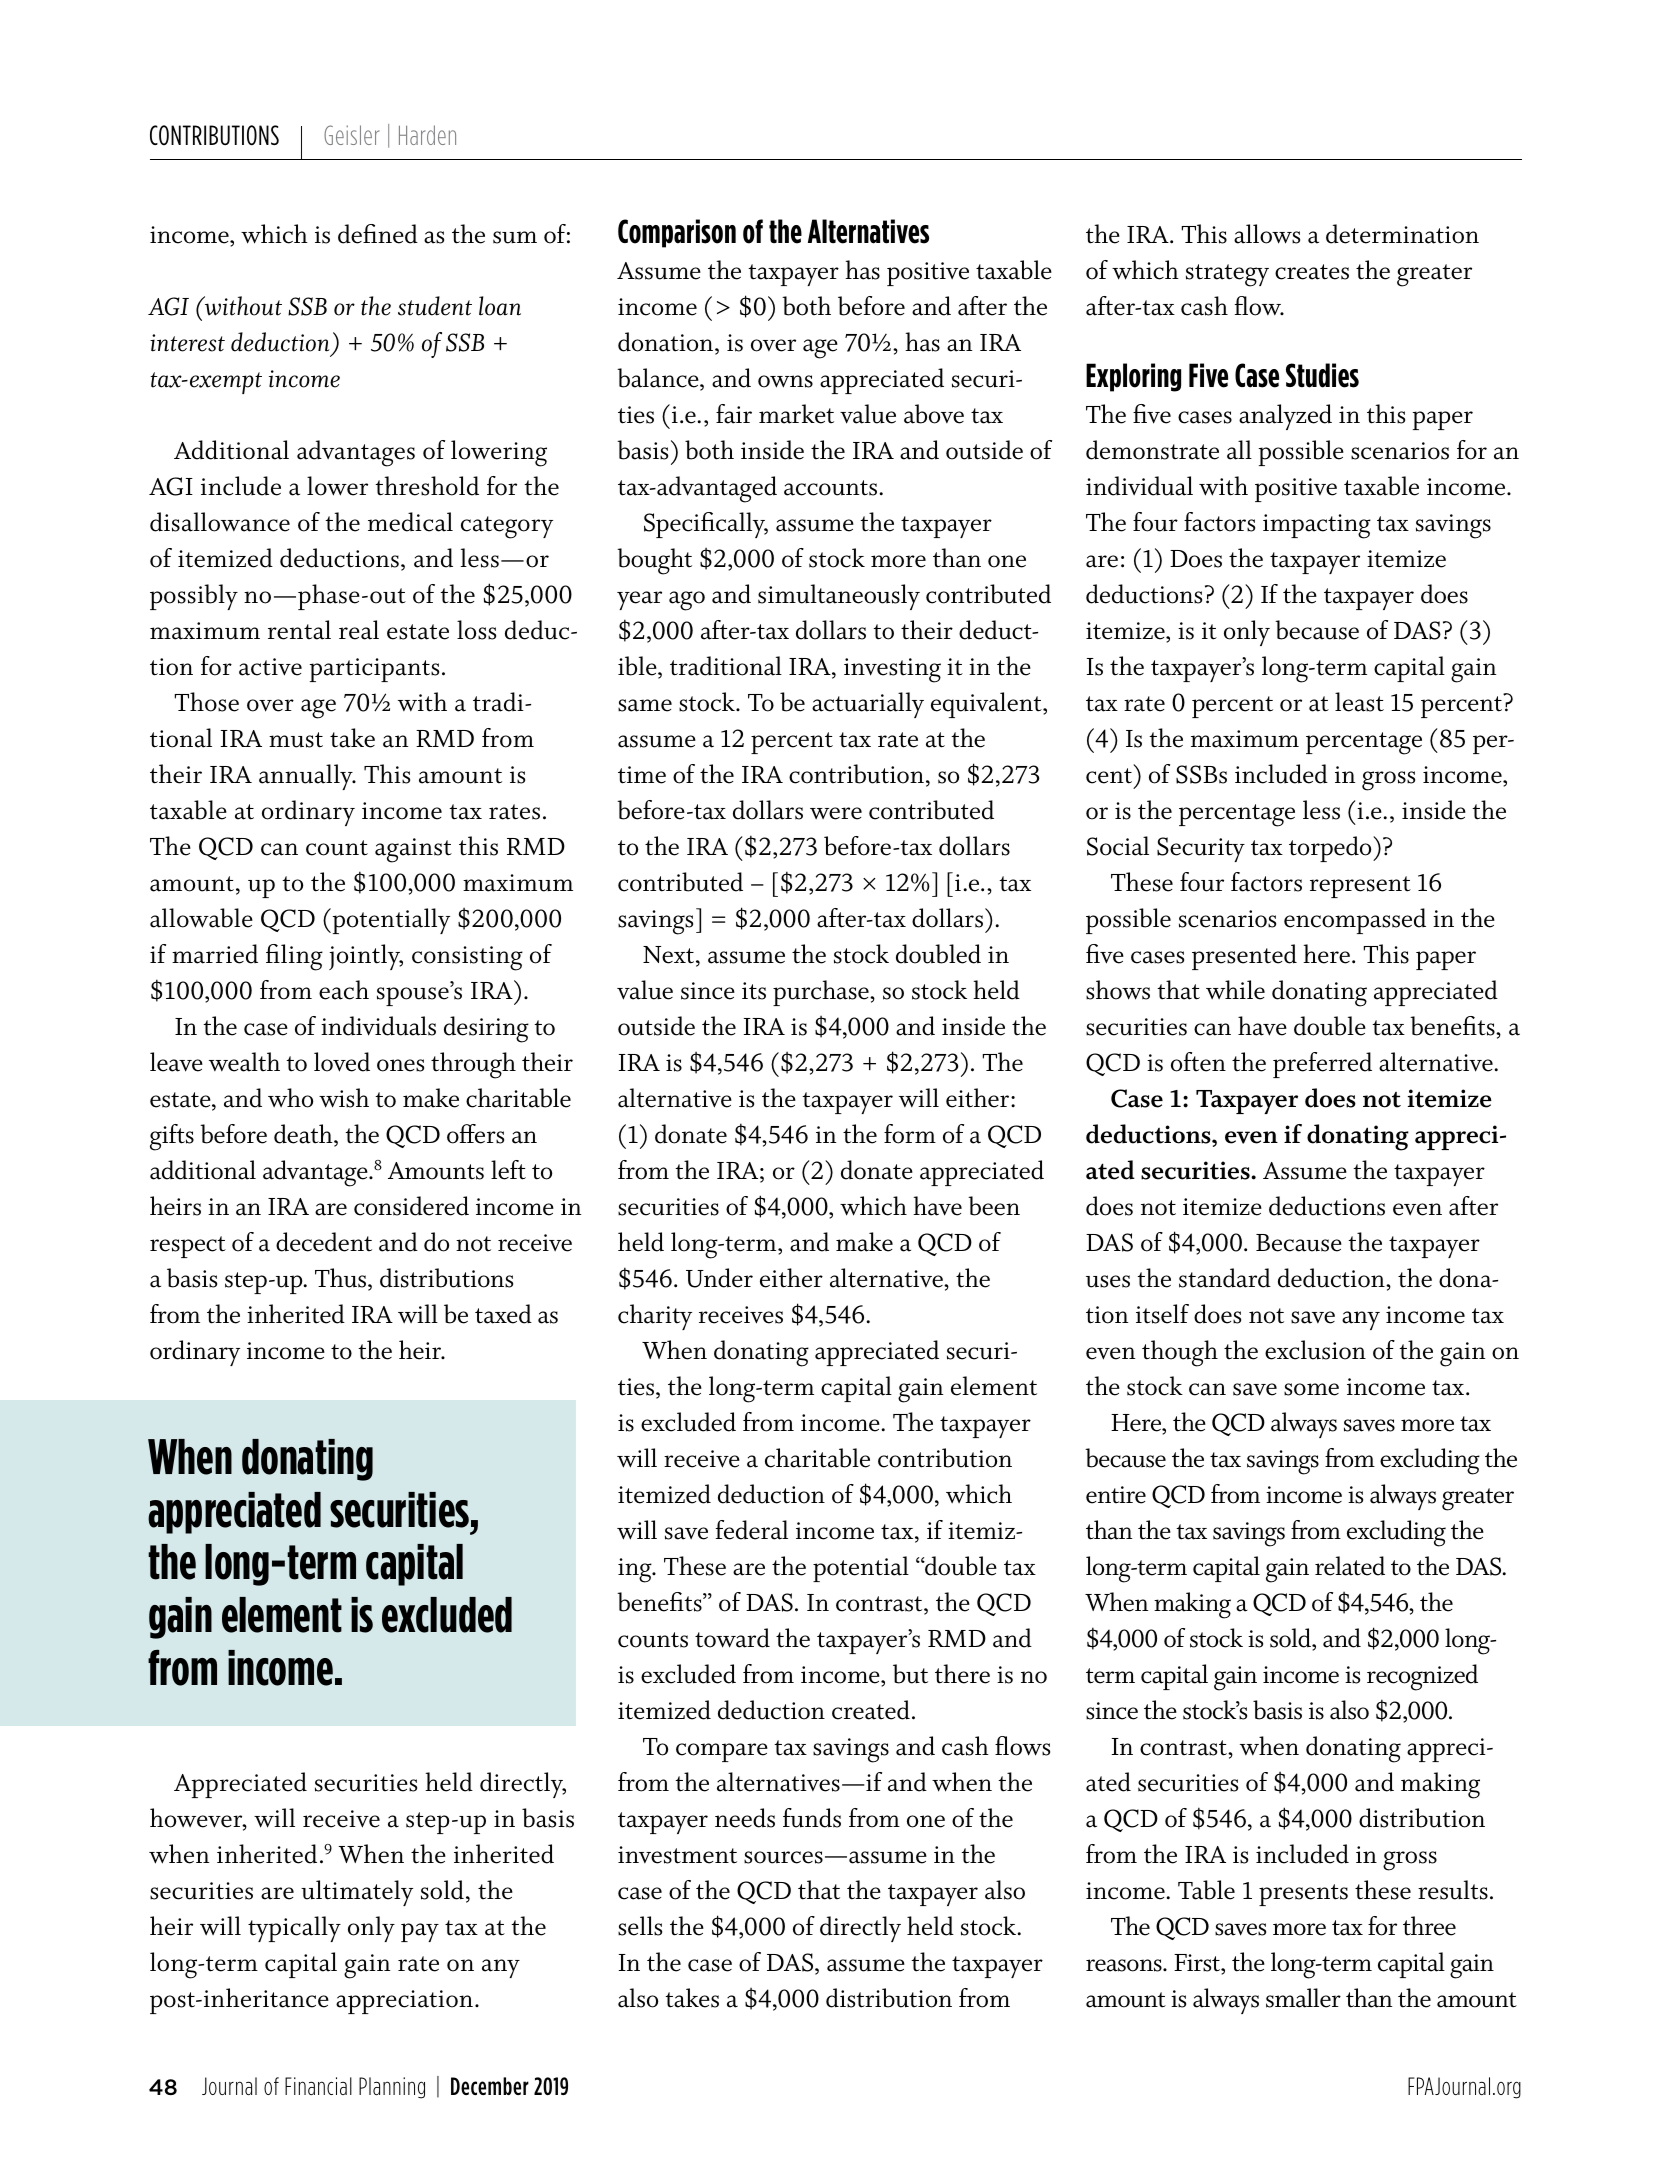 The height and width of the screenshot is (2168, 1670). Describe the element at coordinates (1267, 234) in the screenshot. I see `allows` at that location.
